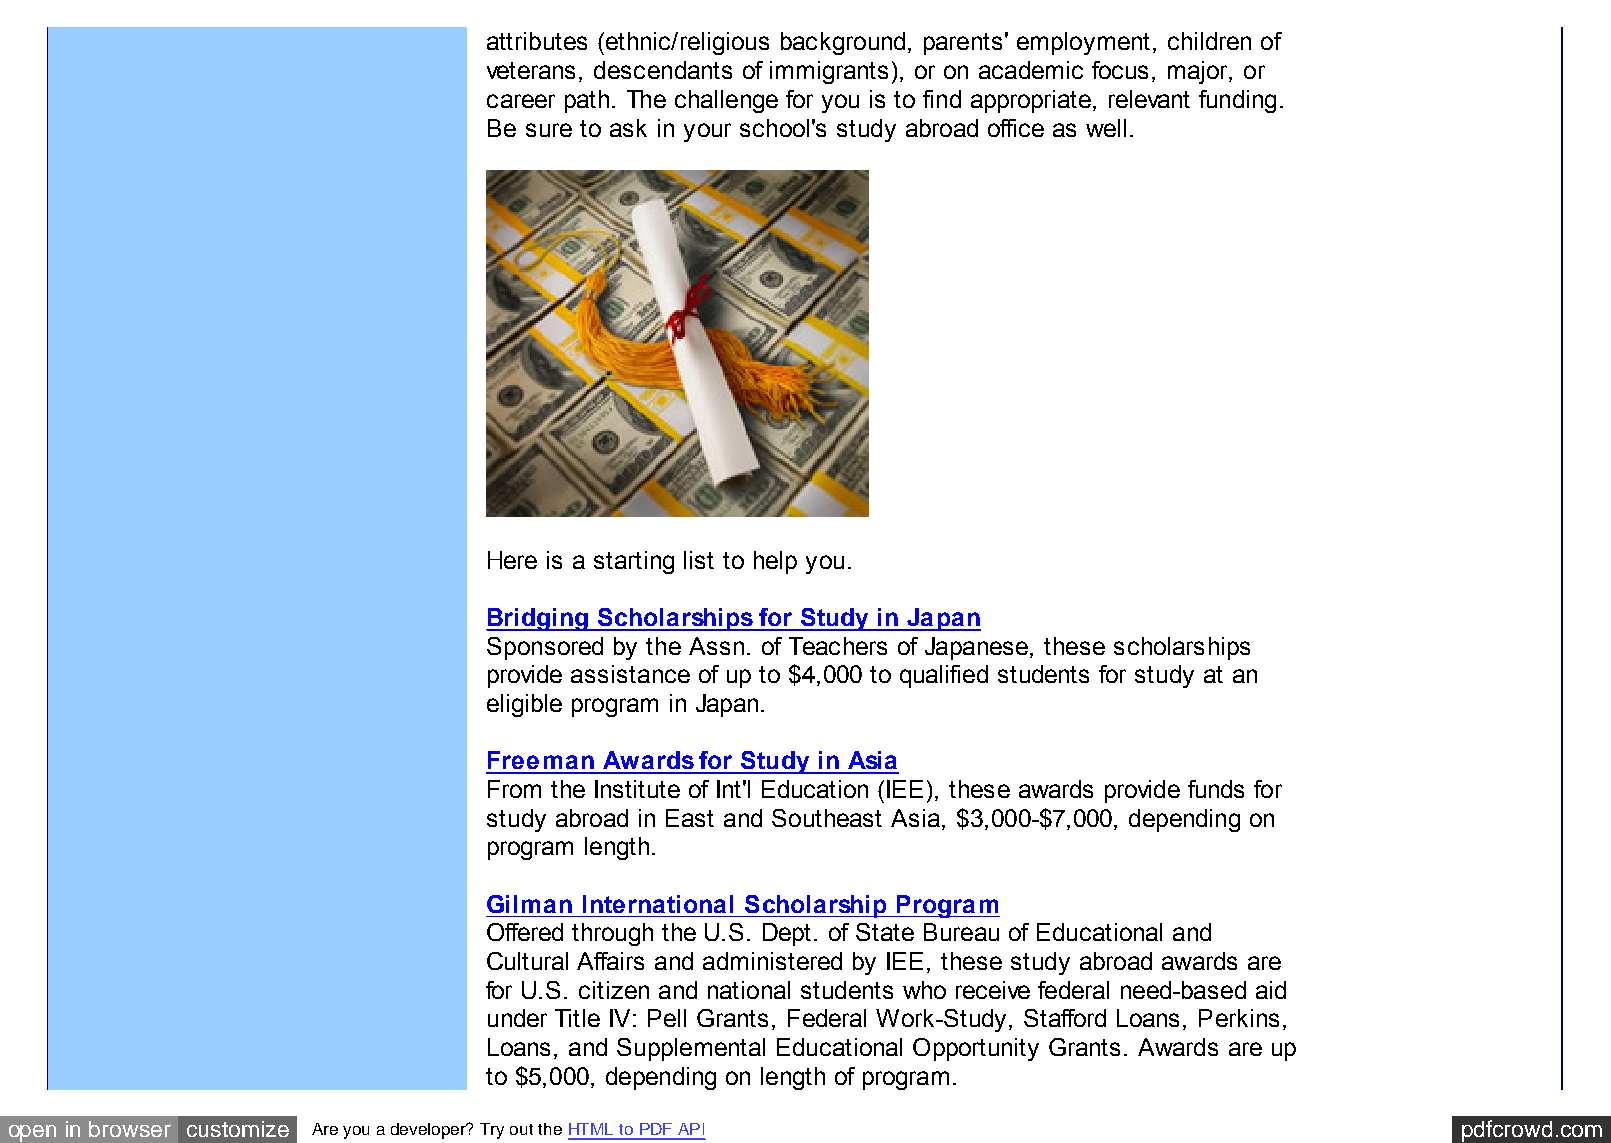 The width and height of the page is (1611, 1143). I want to click on career, so click(521, 101).
